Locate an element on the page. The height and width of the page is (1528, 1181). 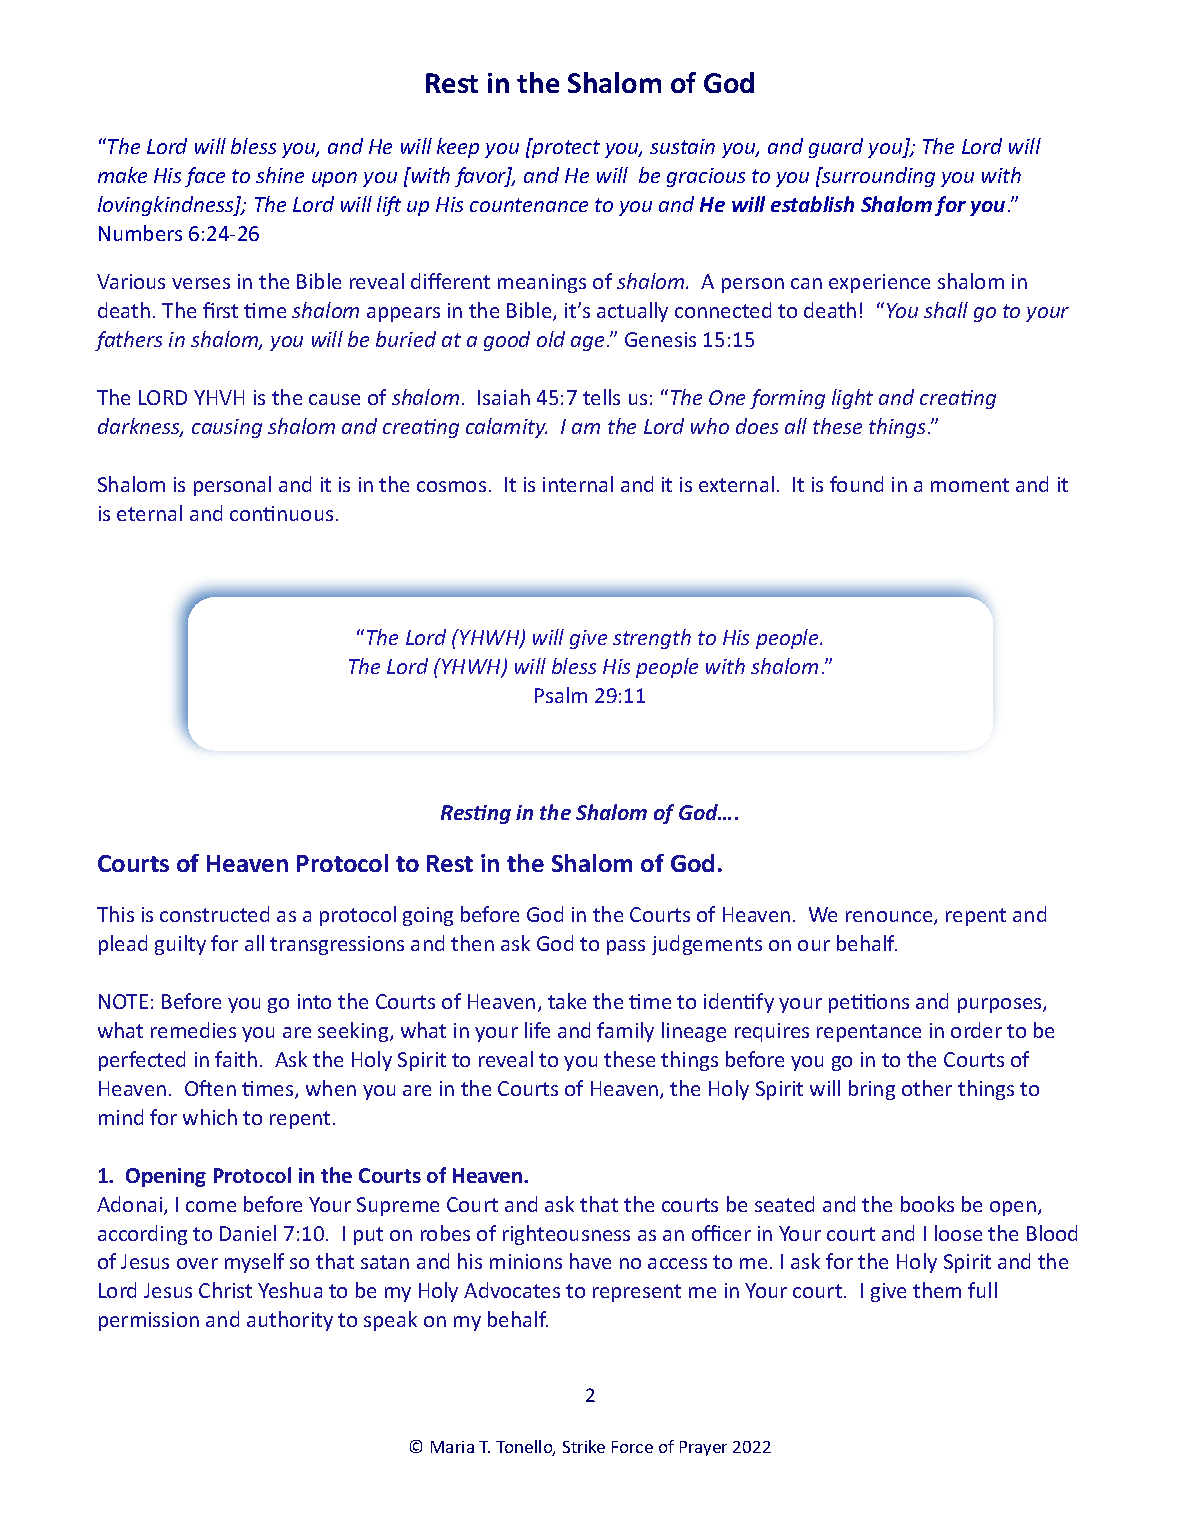
protect is located at coordinates (565, 148).
